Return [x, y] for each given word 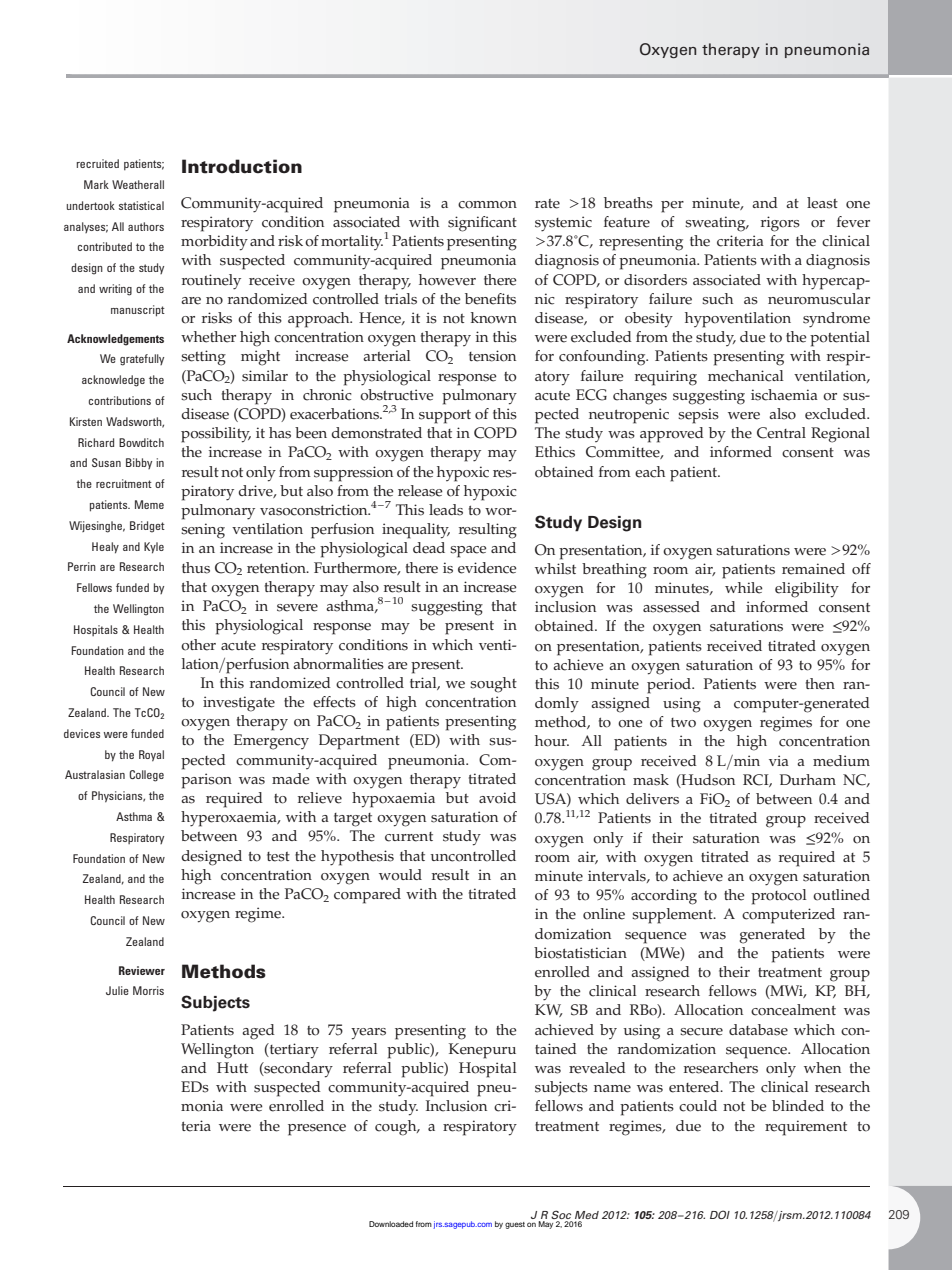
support [445, 416]
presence [317, 1130]
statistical [141, 205]
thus [196, 568]
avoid [497, 798]
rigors [780, 224]
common [487, 205]
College [146, 776]
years [368, 1034]
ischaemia [784, 395]
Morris [148, 990]
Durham [808, 779]
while [744, 588]
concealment [793, 1010]
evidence [487, 568]
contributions [120, 400]
